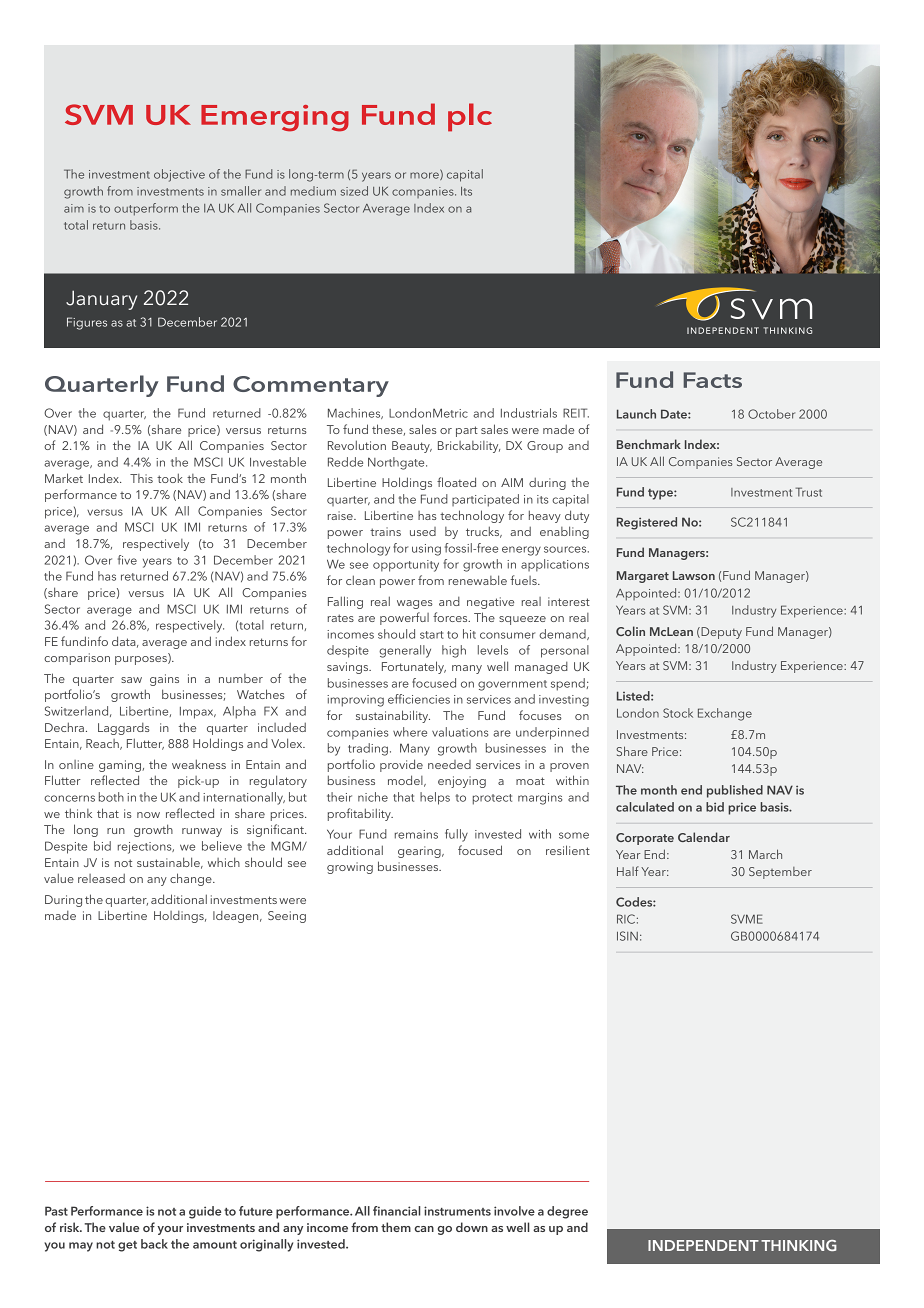 The height and width of the screenshot is (1308, 924). I want to click on Facts, so click(712, 380).
